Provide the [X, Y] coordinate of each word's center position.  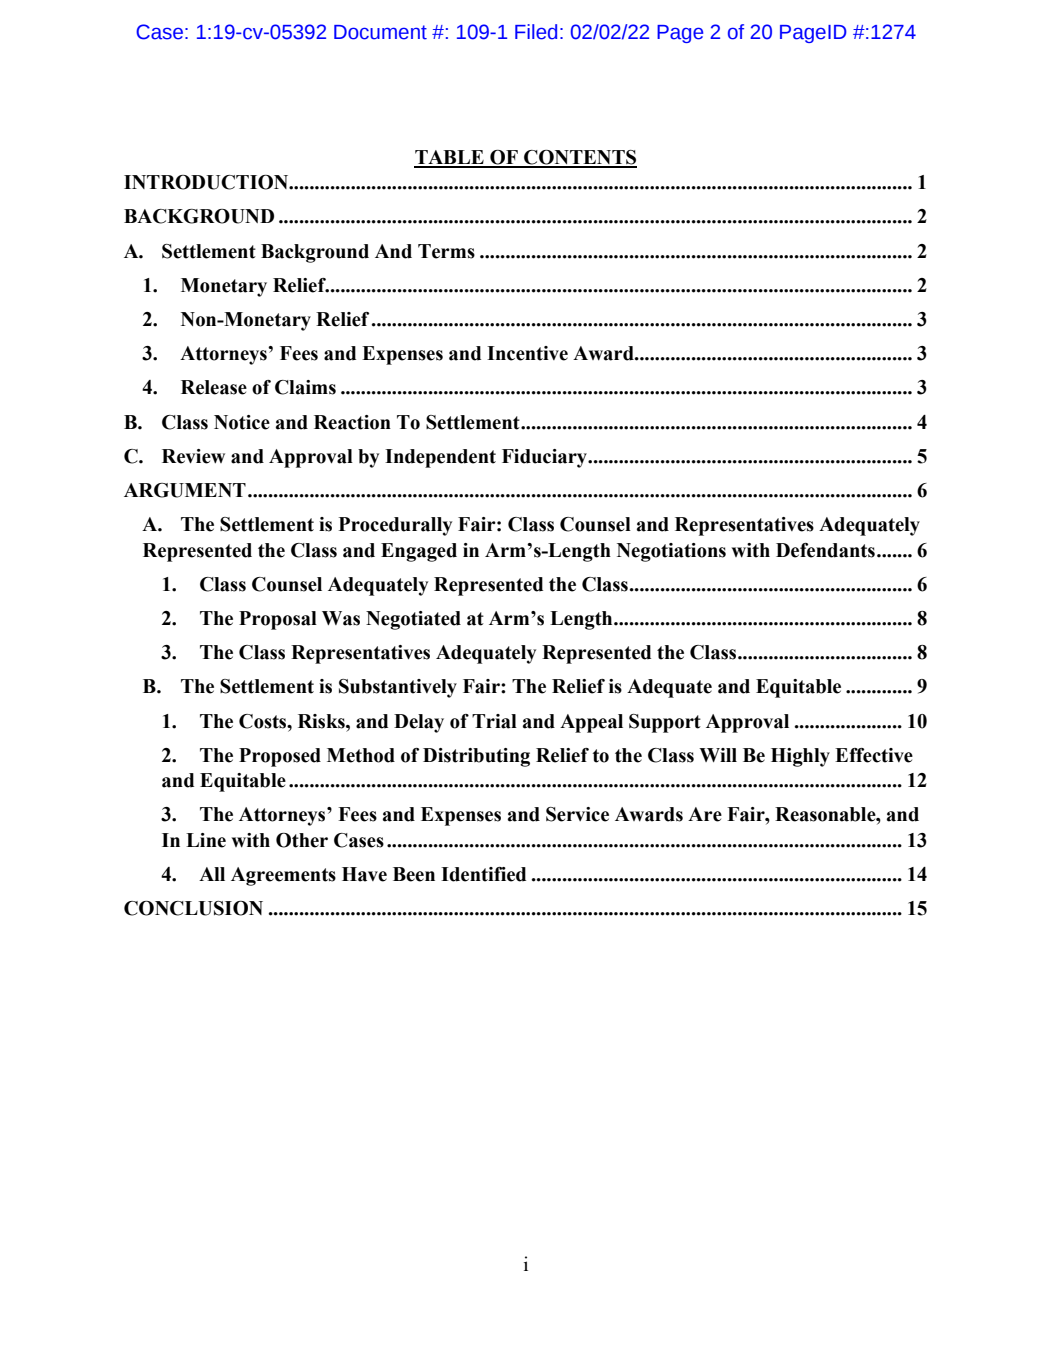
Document [380, 32]
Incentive [527, 353]
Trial [494, 721]
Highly [800, 757]
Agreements [283, 876]
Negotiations [671, 552]
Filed [536, 32]
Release [214, 387]
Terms [446, 251]
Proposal [278, 620]
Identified [483, 874]
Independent [440, 458]
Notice [242, 422]
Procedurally [395, 526]
